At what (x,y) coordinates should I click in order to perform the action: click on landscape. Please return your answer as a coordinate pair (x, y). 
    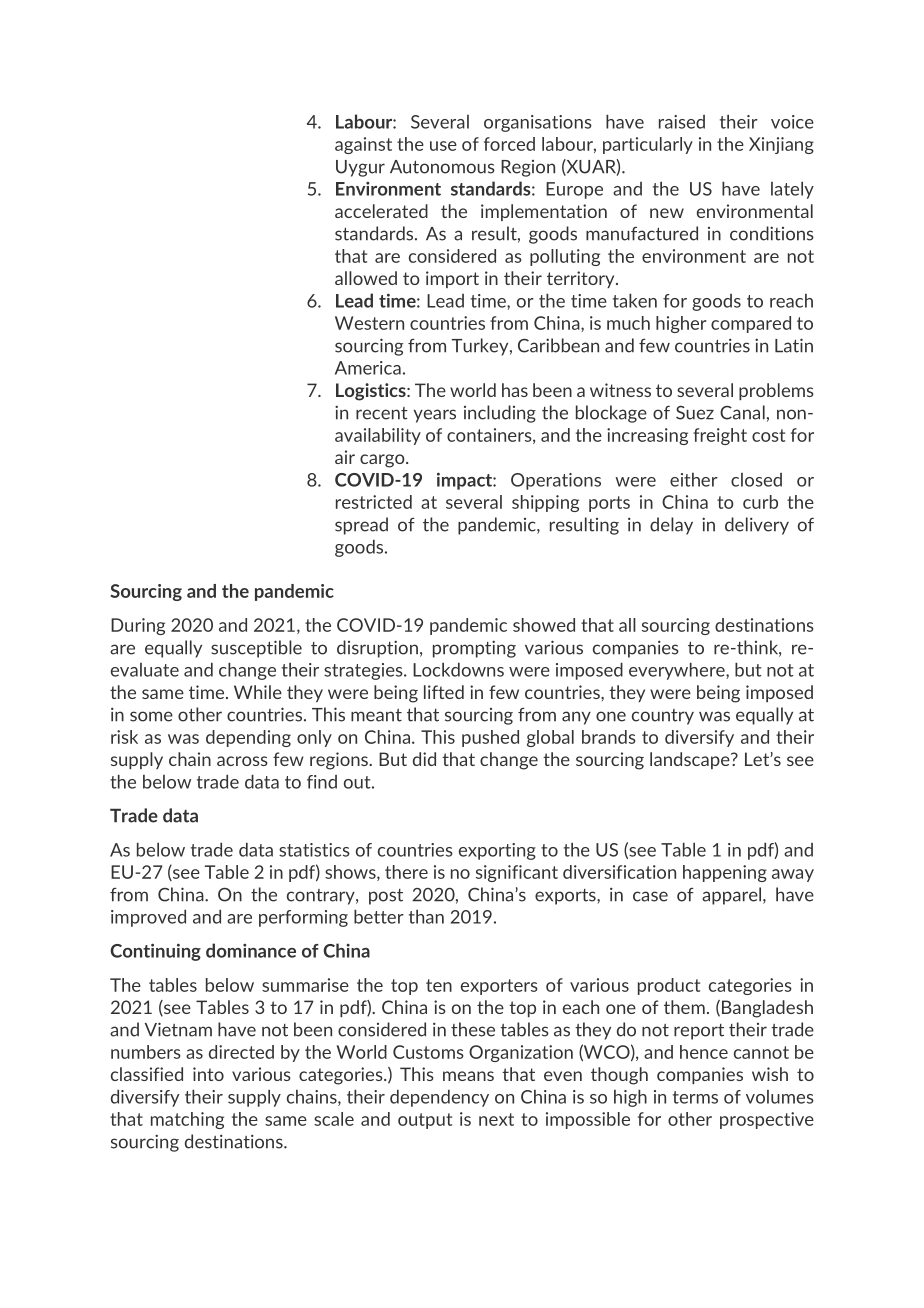
    Looking at the image, I should click on (691, 760).
